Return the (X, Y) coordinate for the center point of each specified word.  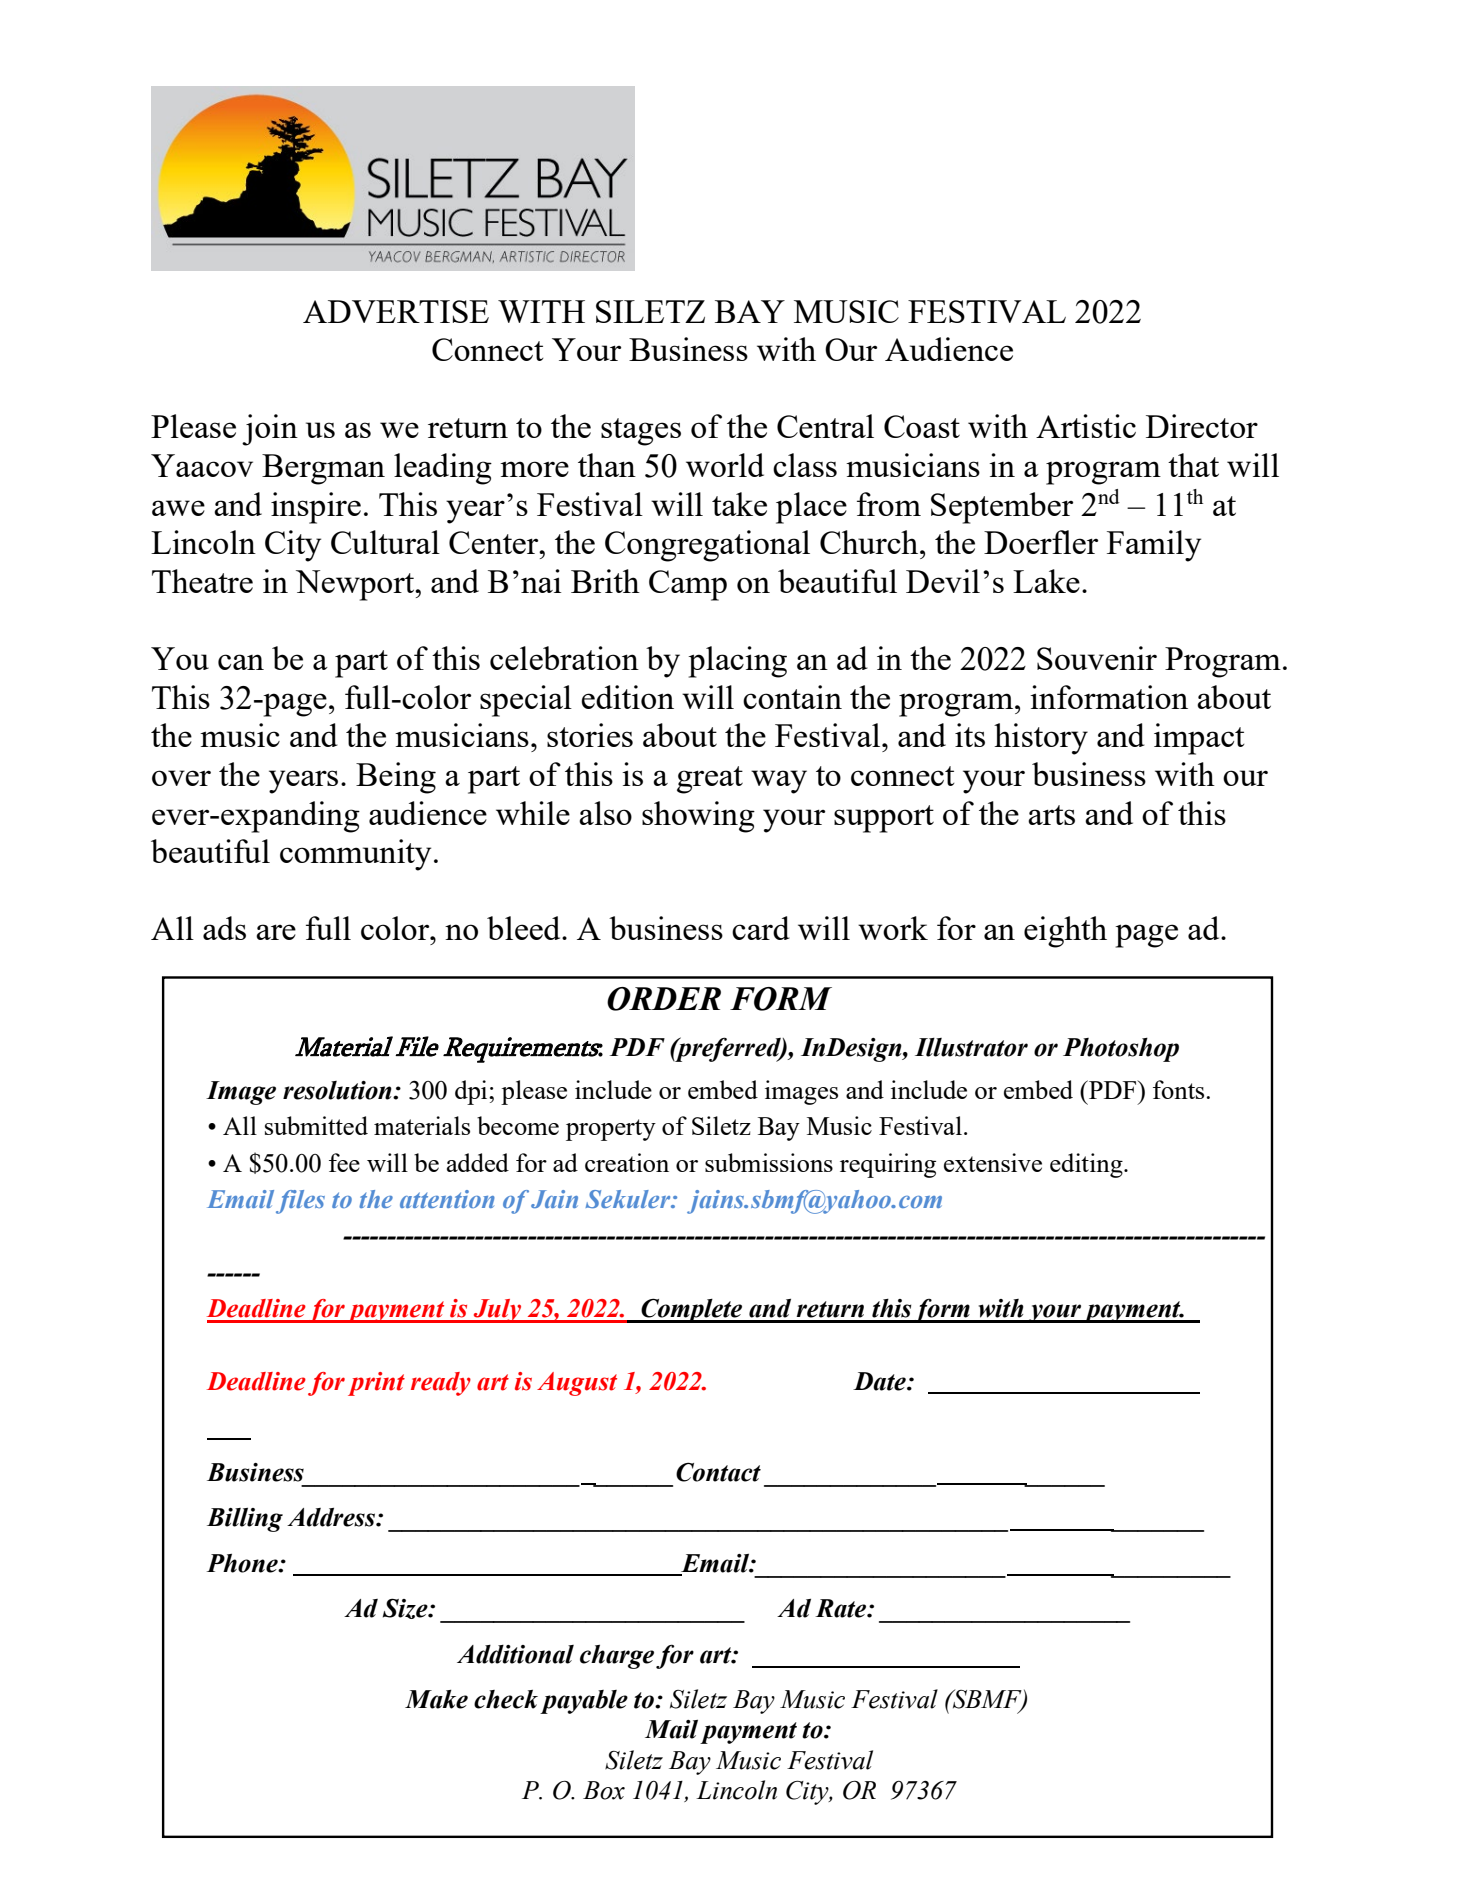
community (355, 855)
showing (698, 817)
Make (436, 1699)
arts (1051, 815)
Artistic (1086, 426)
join (270, 430)
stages (641, 432)
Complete (692, 1310)
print (376, 1384)
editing (1087, 1165)
